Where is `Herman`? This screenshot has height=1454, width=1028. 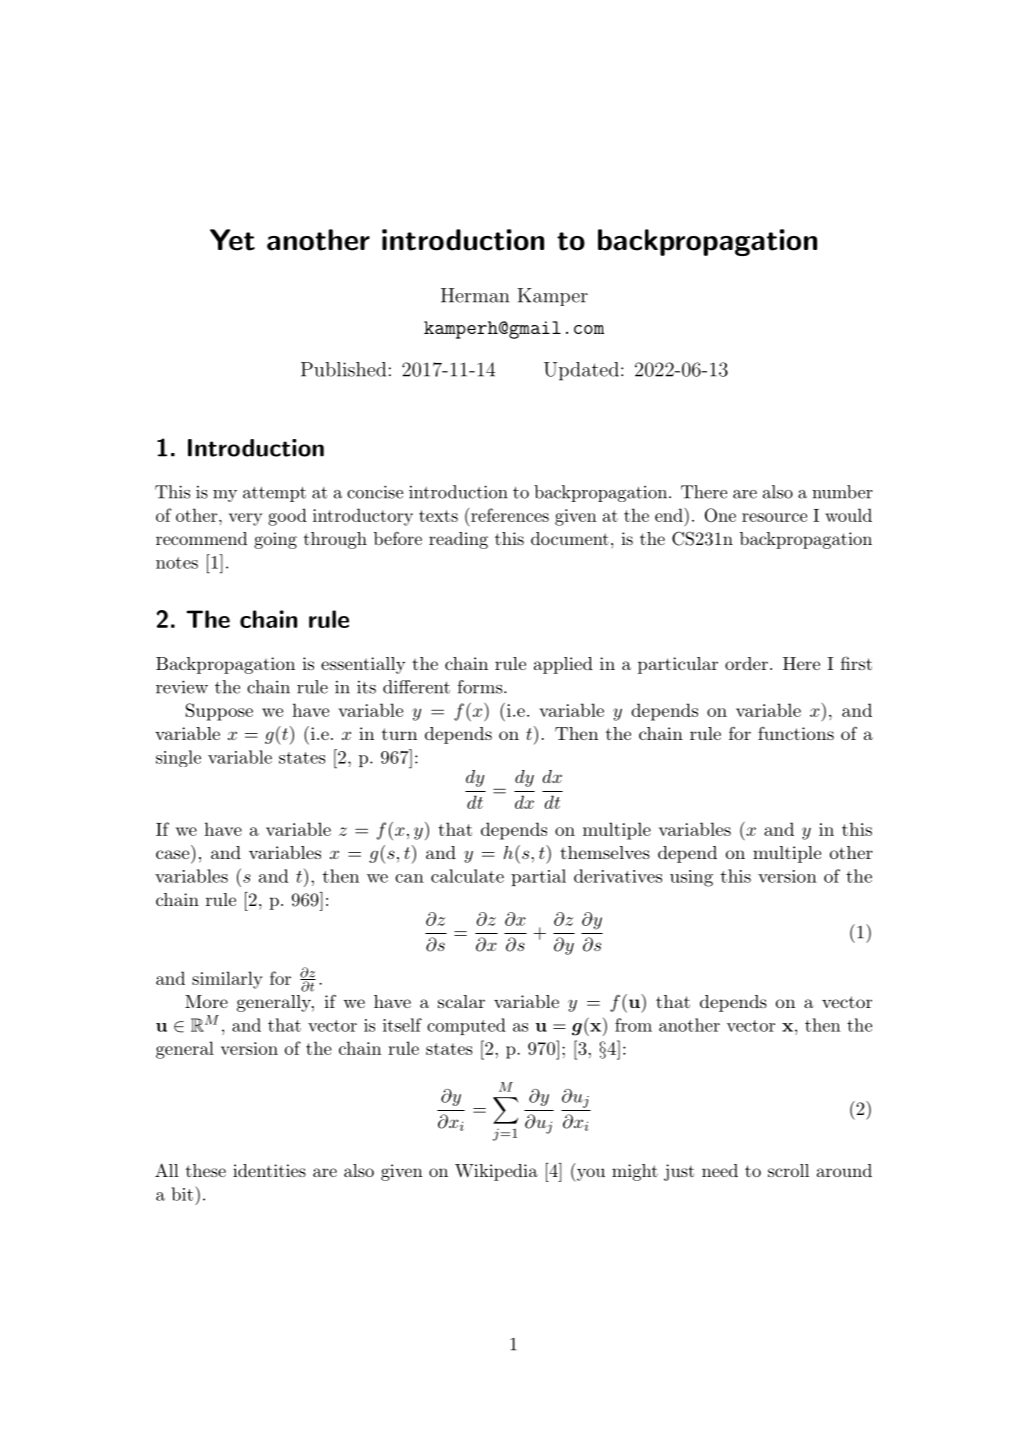 Herman is located at coordinates (475, 295).
